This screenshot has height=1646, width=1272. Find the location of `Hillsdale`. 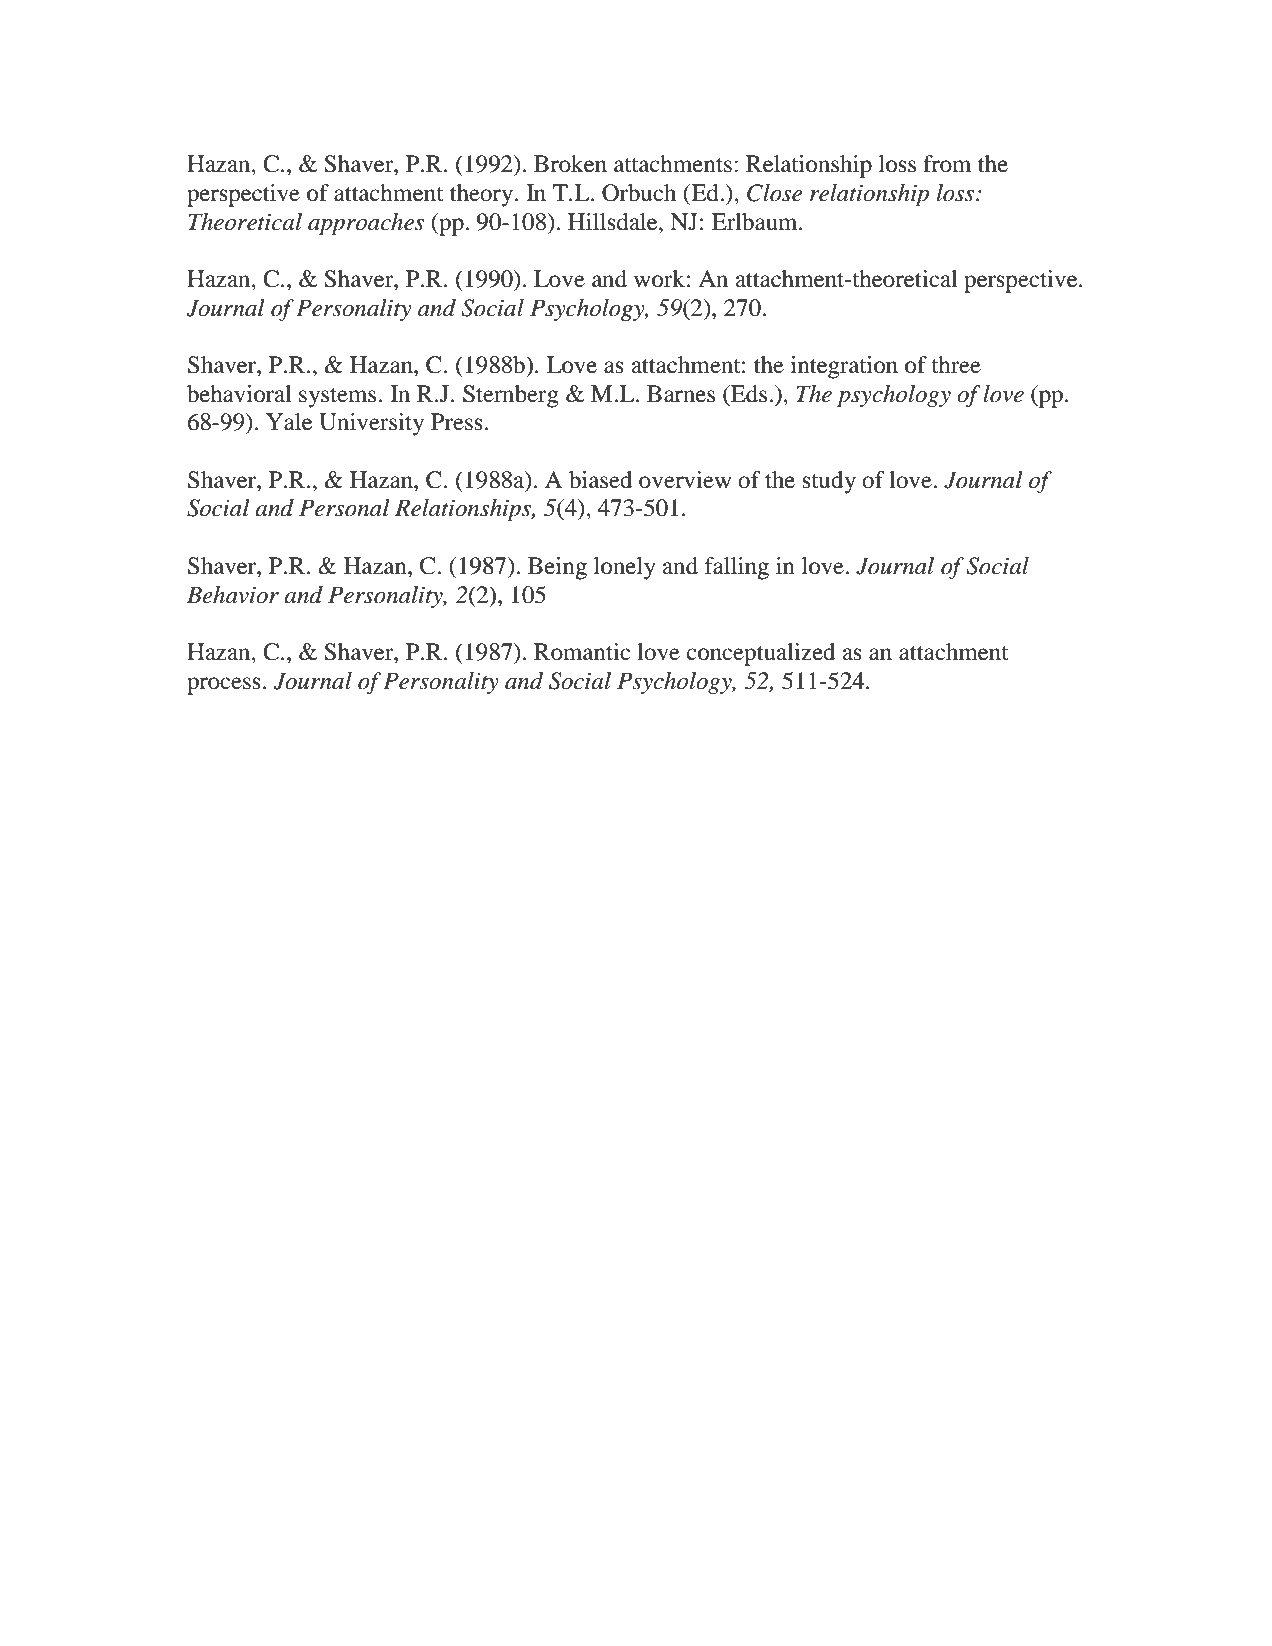

Hillsdale is located at coordinates (614, 222).
